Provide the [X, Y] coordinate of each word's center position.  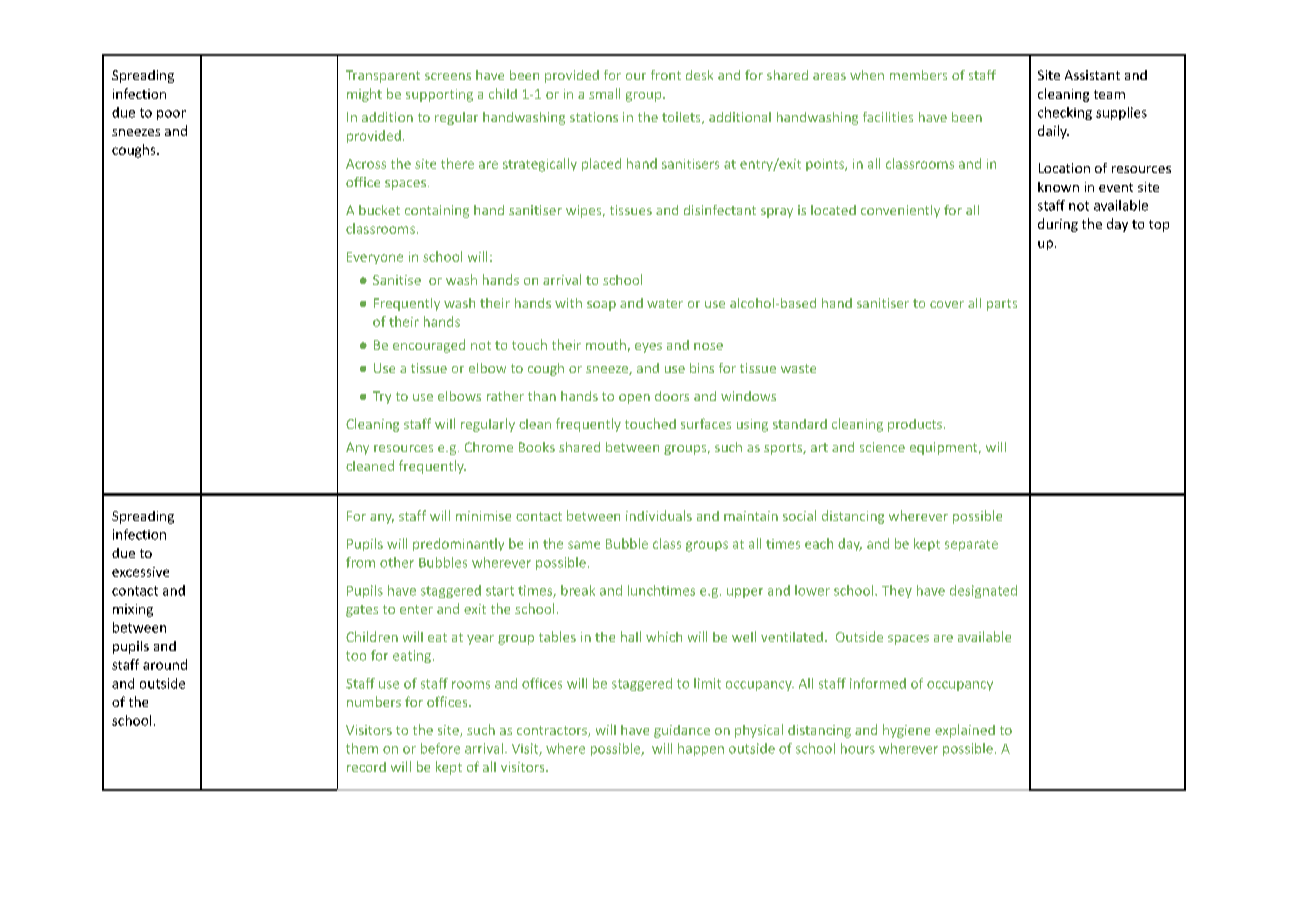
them [362, 748]
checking [1065, 113]
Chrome [489, 447]
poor [171, 115]
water [665, 303]
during [1058, 225]
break [578, 590]
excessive [140, 572]
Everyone [375, 258]
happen [701, 749]
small [604, 93]
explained [965, 731]
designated [983, 591]
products [916, 425]
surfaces [706, 423]
